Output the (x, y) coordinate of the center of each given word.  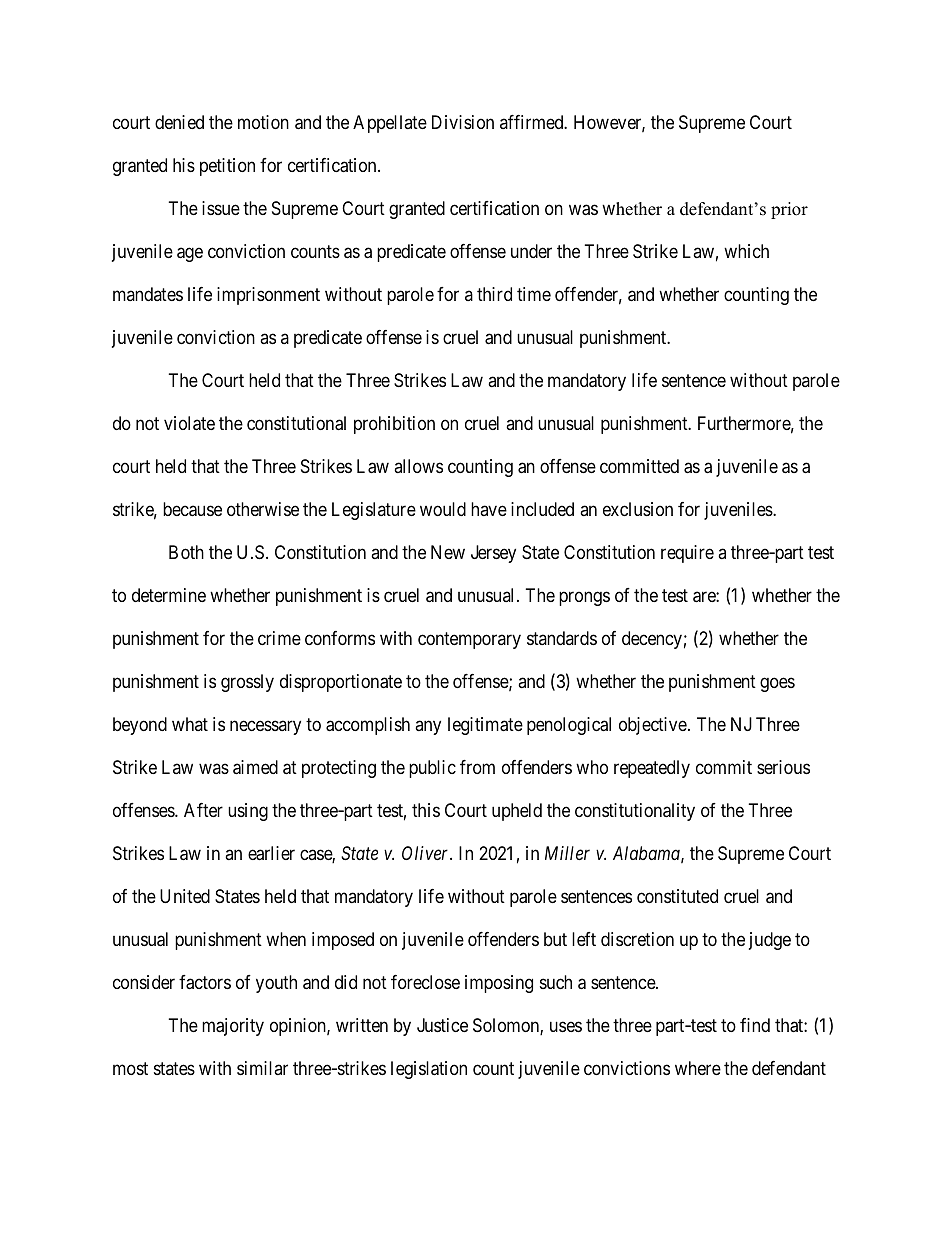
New (448, 552)
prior (789, 210)
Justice (442, 1025)
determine (169, 595)
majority (233, 1027)
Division (463, 122)
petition (227, 167)
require (687, 554)
